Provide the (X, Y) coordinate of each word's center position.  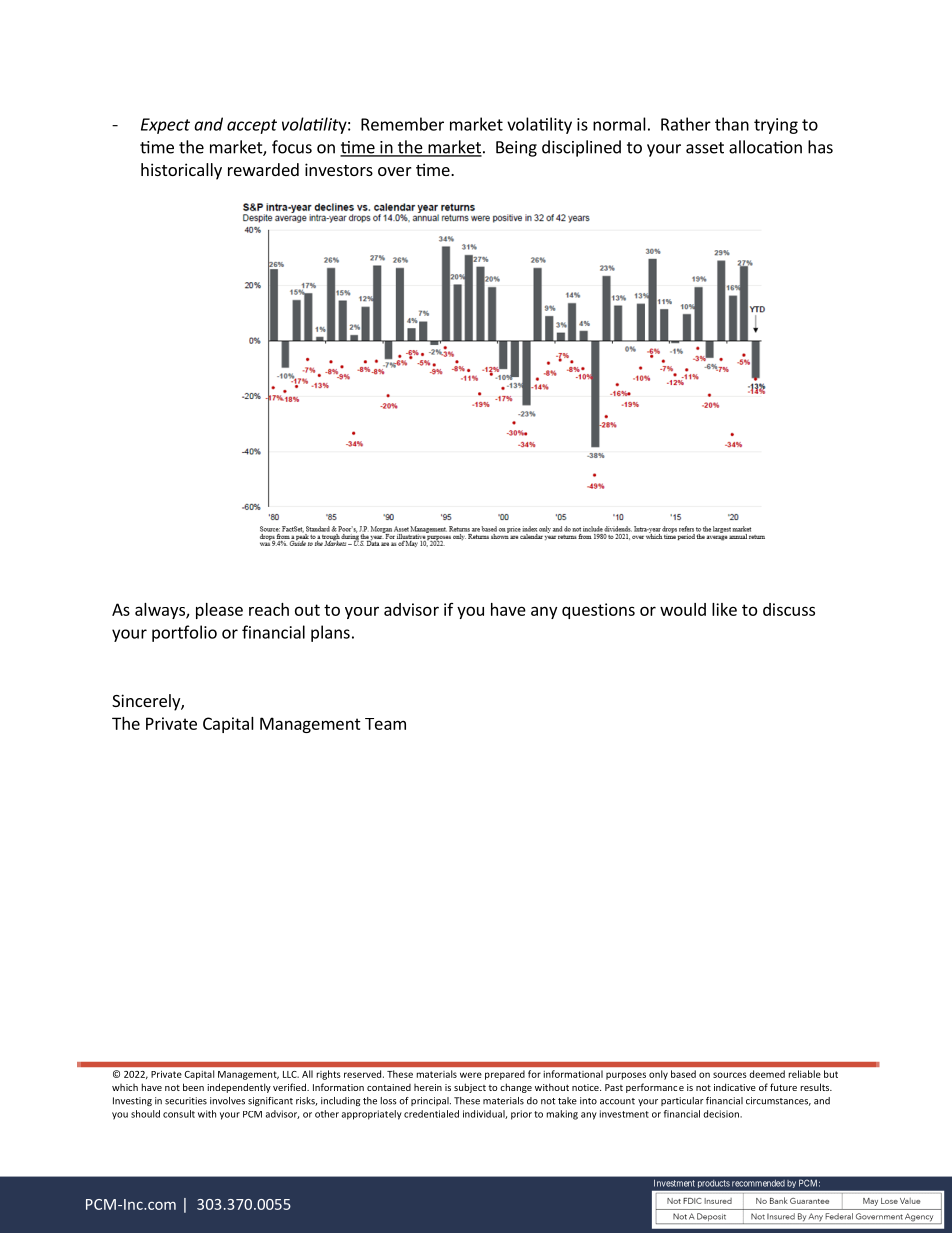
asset (705, 148)
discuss (789, 609)
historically (181, 171)
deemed (767, 1074)
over (395, 171)
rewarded (263, 169)
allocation (765, 147)
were (471, 1075)
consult (179, 1114)
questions (598, 611)
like (724, 609)
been (193, 1087)
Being (516, 149)
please (219, 611)
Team (385, 724)
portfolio (184, 633)
